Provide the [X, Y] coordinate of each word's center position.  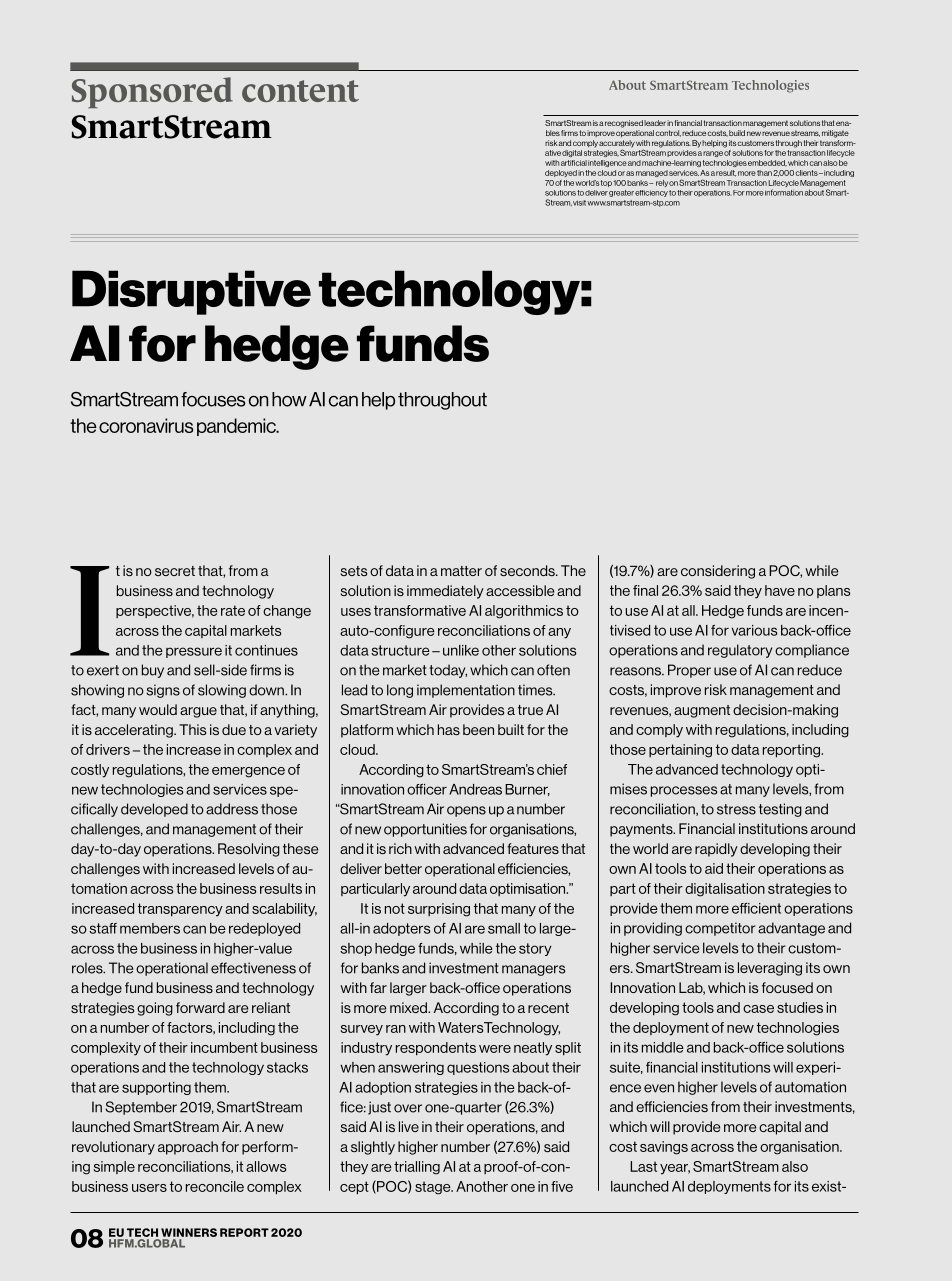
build [737, 133]
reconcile [215, 1186]
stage [434, 1188]
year [675, 1169]
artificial [574, 163]
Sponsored [152, 92]
